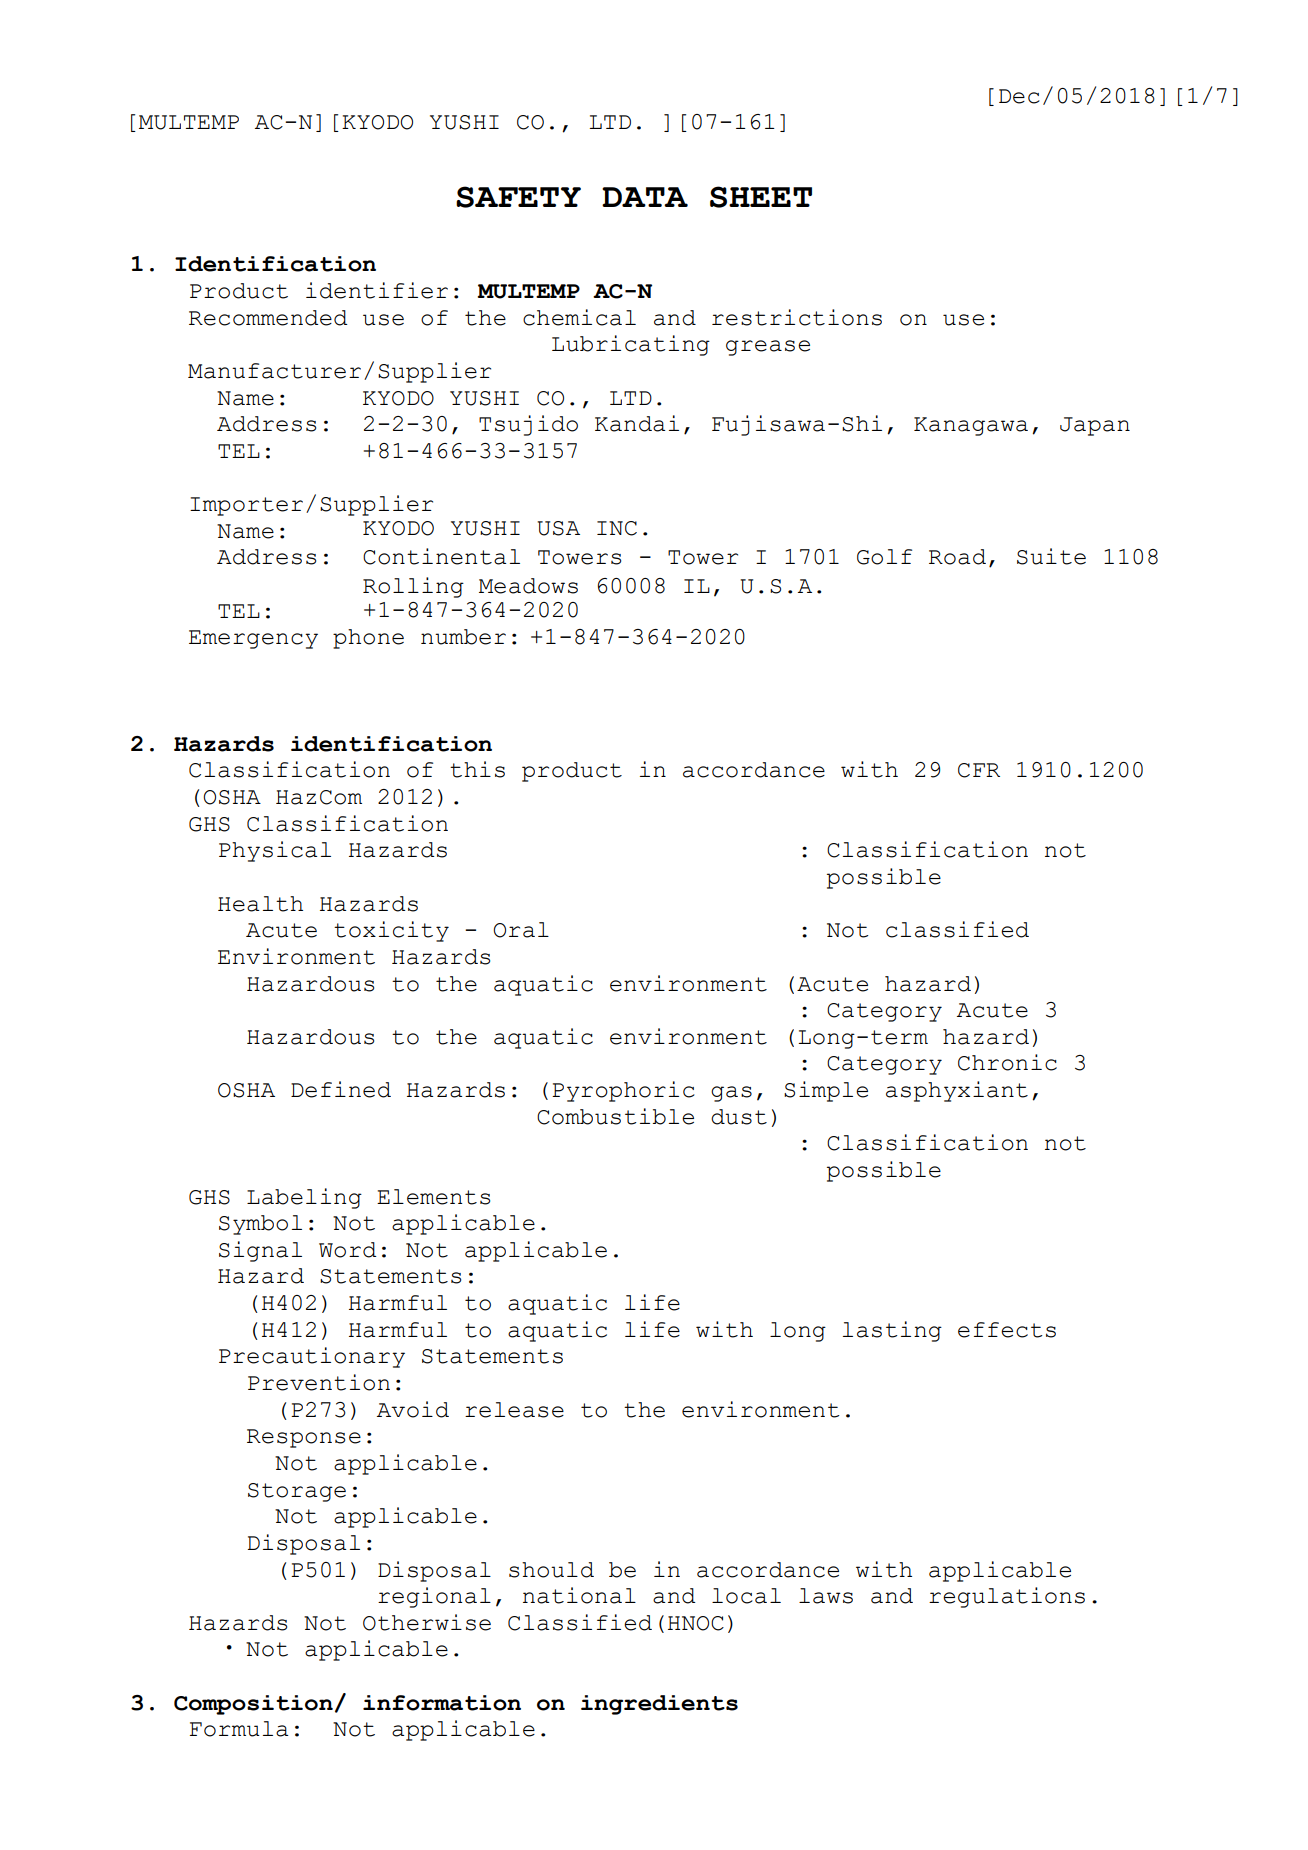 Image resolution: width=1308 pixels, height=1850 pixels. What do you see at coordinates (253, 1705) in the screenshot?
I see `Composition` at bounding box center [253, 1705].
